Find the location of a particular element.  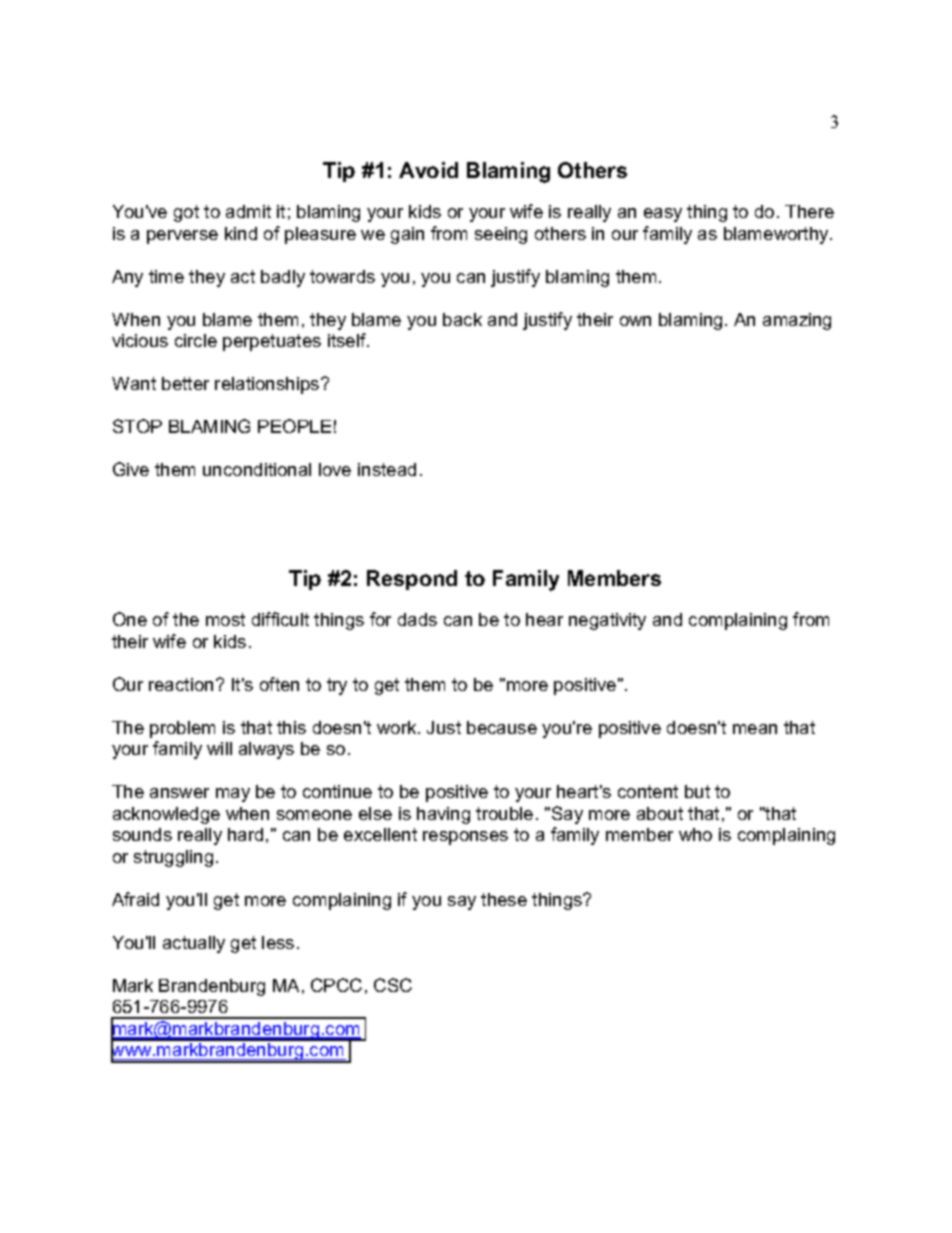

actually is located at coordinates (194, 944).
